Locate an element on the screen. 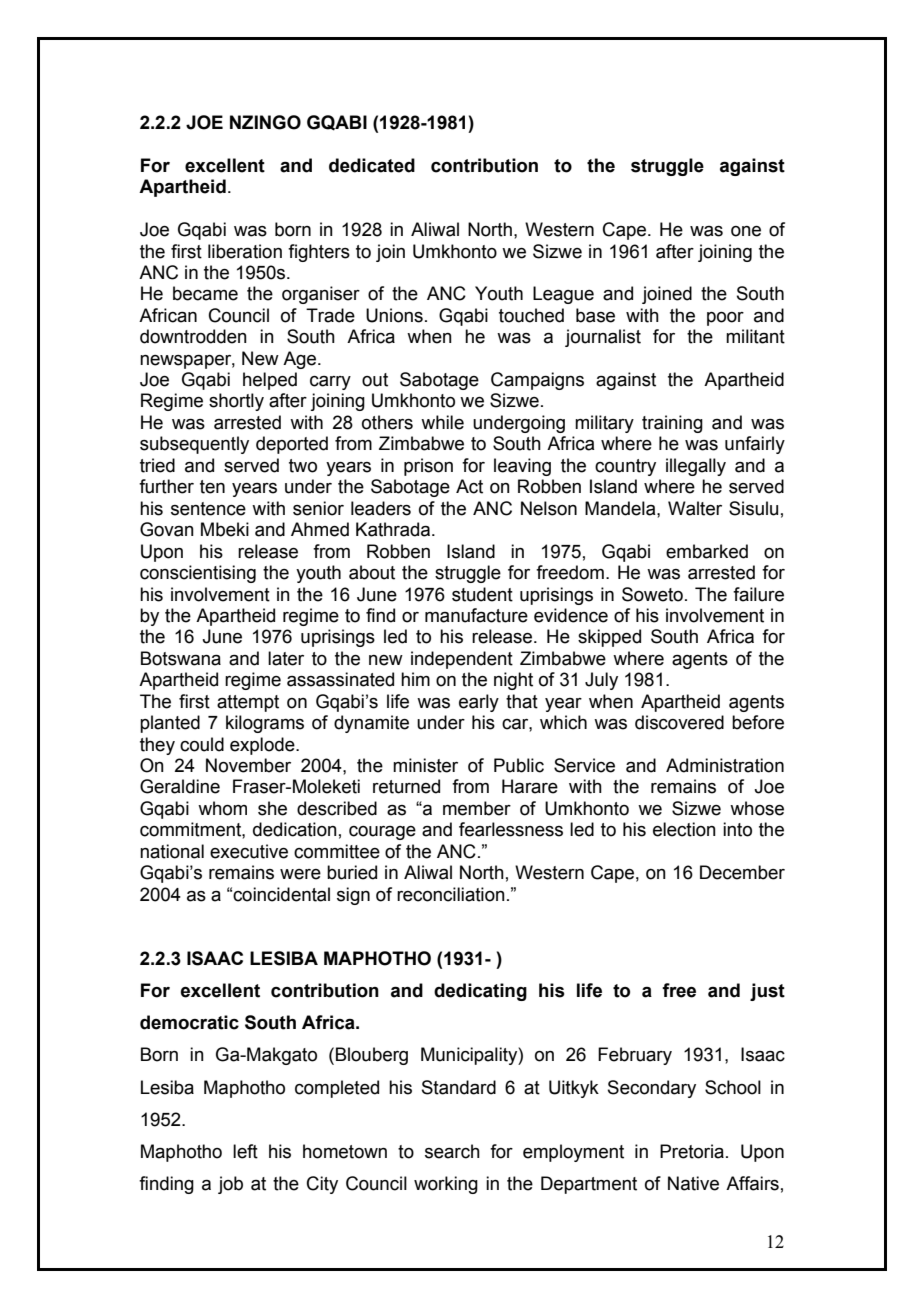  prison is located at coordinates (428, 467).
